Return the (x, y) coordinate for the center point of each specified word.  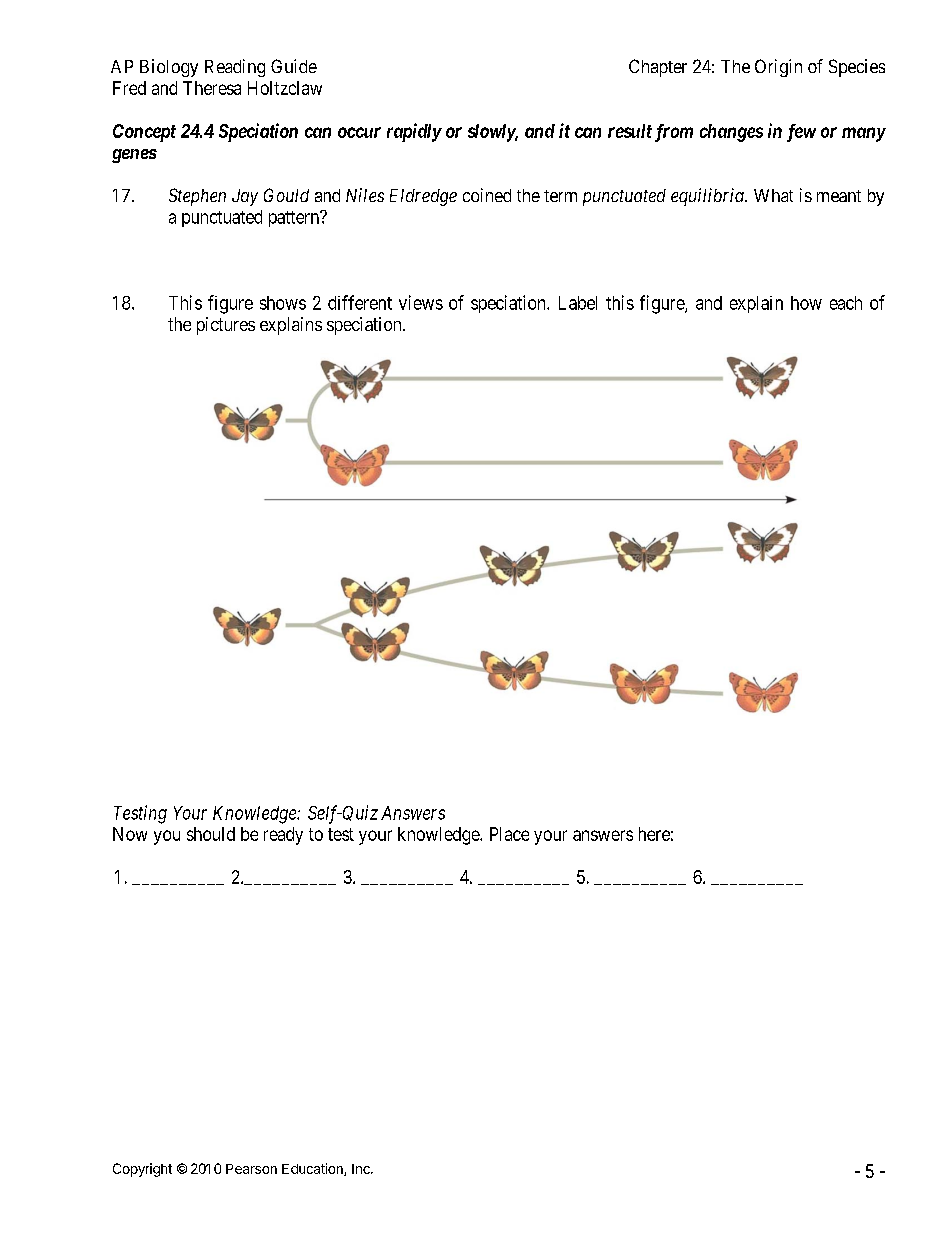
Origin (778, 68)
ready (283, 836)
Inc (362, 1169)
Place (509, 834)
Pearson (251, 1169)
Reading (235, 68)
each (846, 303)
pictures (226, 326)
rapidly (414, 132)
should (211, 834)
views (421, 302)
